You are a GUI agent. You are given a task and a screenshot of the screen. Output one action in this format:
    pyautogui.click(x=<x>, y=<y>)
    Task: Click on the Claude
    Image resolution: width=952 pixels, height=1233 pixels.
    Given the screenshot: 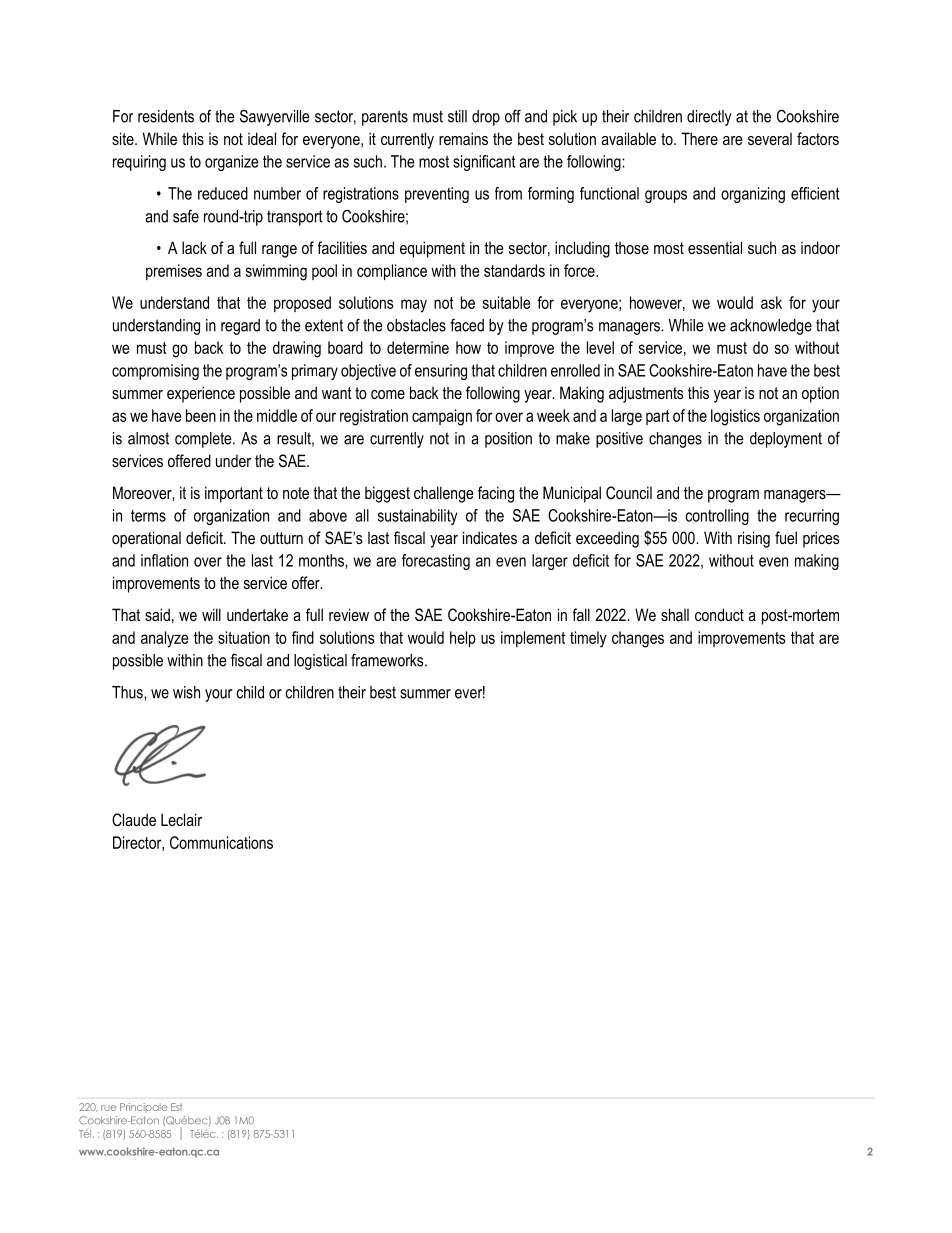 What is the action you would take?
    pyautogui.click(x=134, y=819)
